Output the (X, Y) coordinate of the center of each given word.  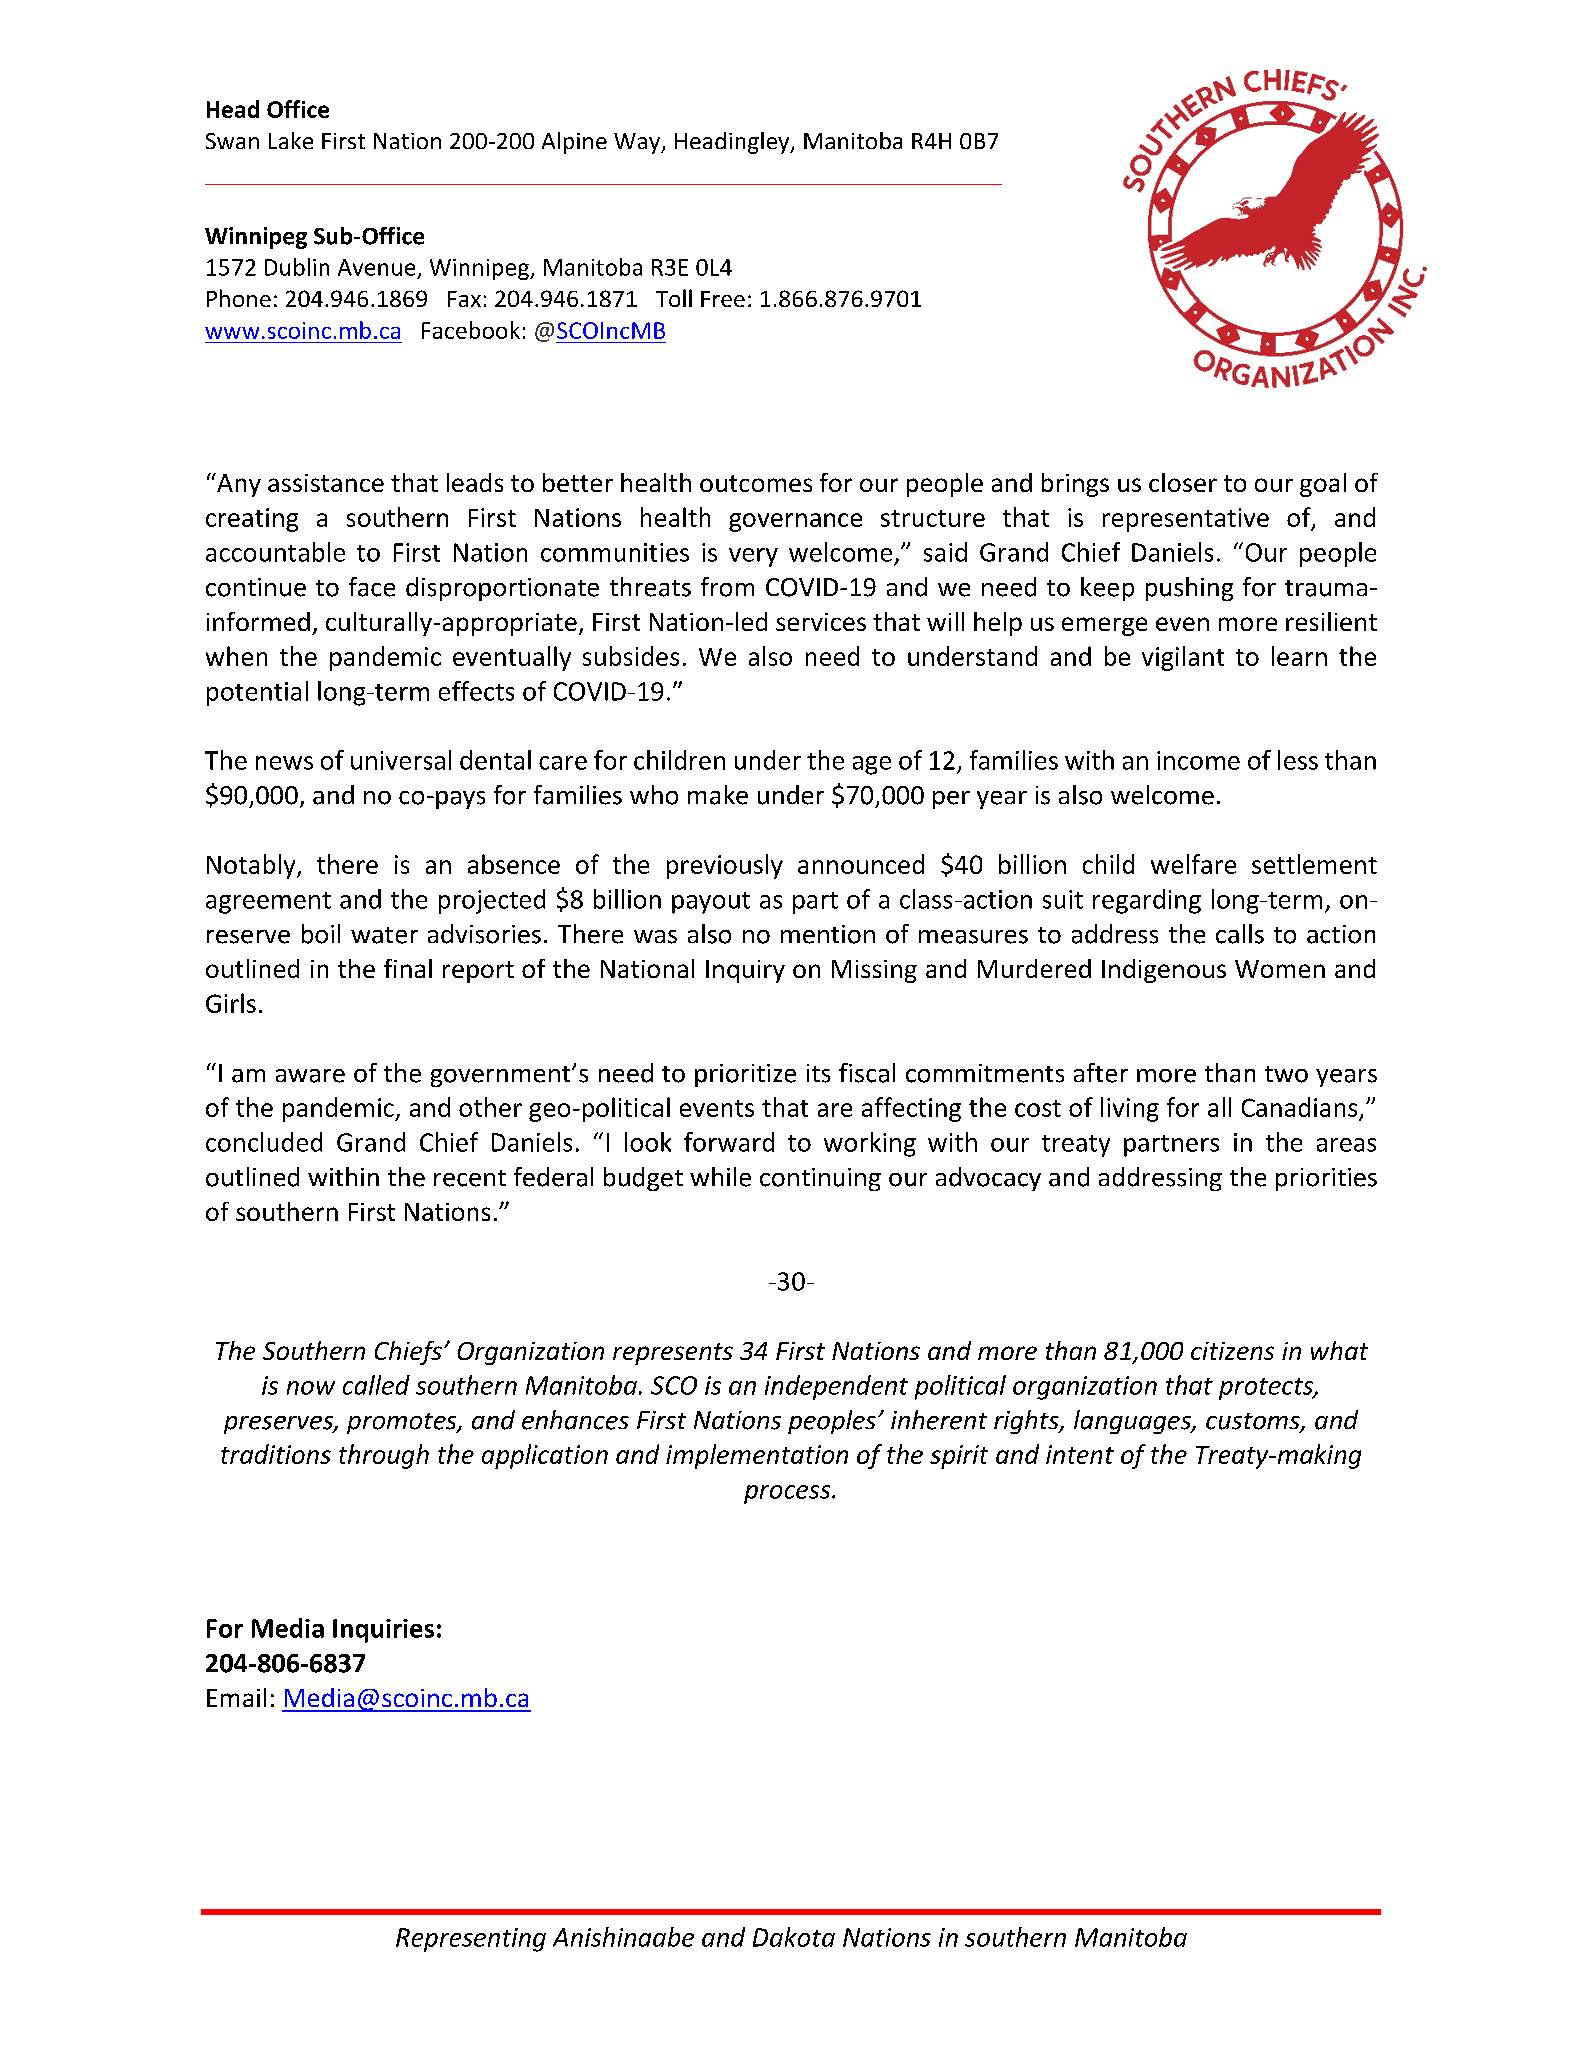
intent (1080, 1454)
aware (310, 1076)
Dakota (794, 1937)
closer (1183, 482)
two (1286, 1074)
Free (723, 299)
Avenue (376, 267)
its (818, 1073)
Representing (471, 1940)
